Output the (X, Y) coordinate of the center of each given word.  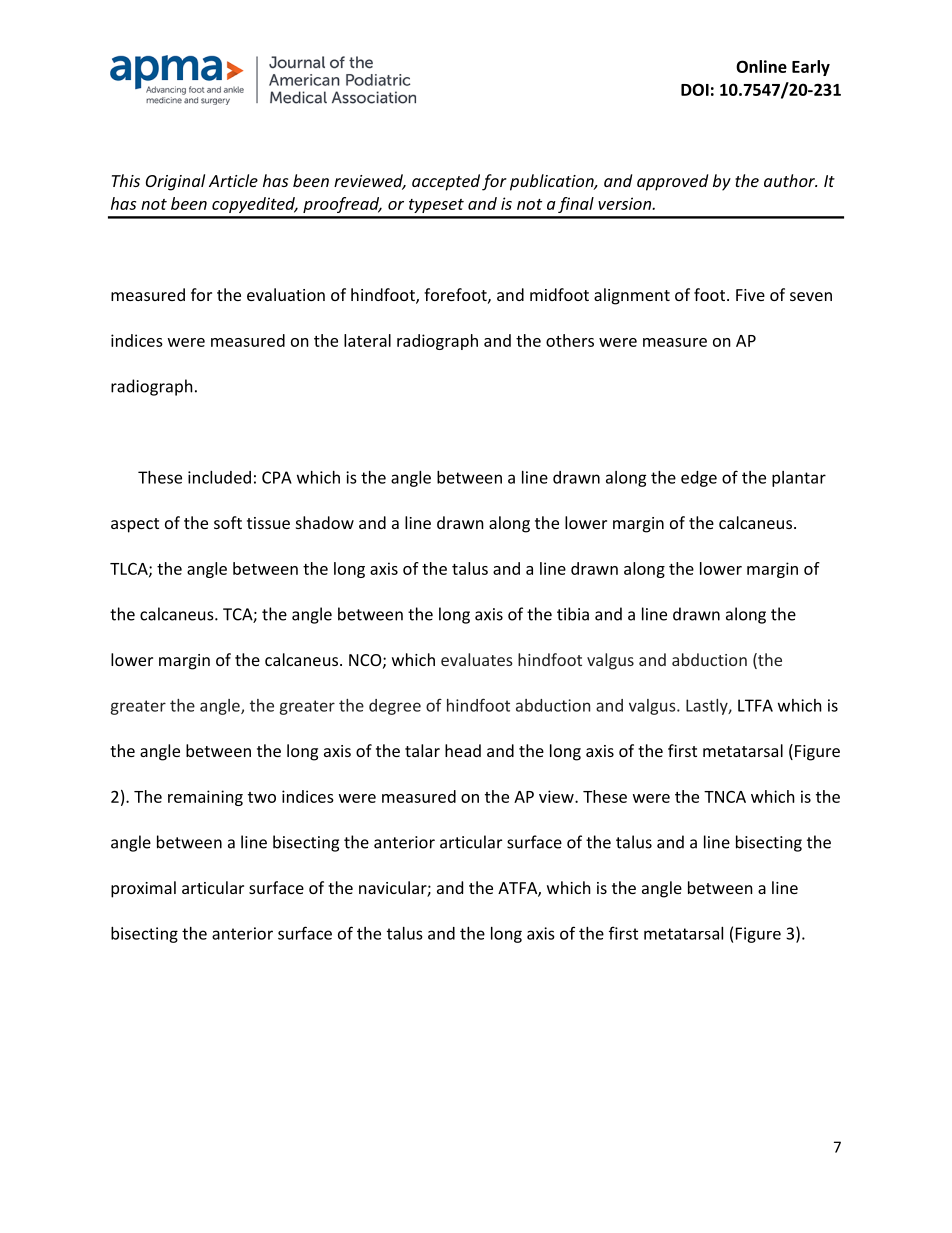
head (463, 750)
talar (422, 750)
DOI (695, 89)
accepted (446, 182)
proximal (143, 889)
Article (233, 180)
